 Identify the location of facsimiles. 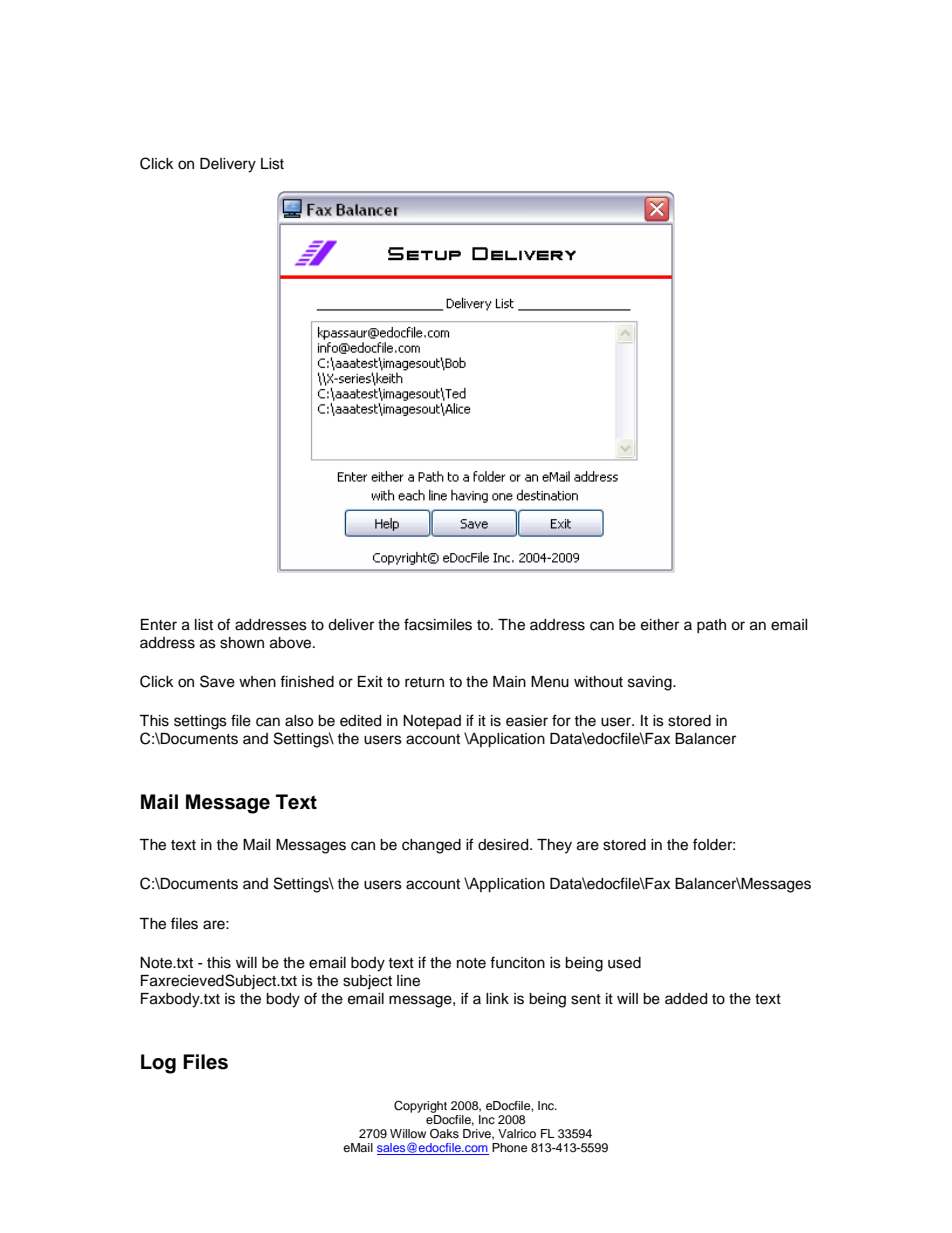
(438, 624).
